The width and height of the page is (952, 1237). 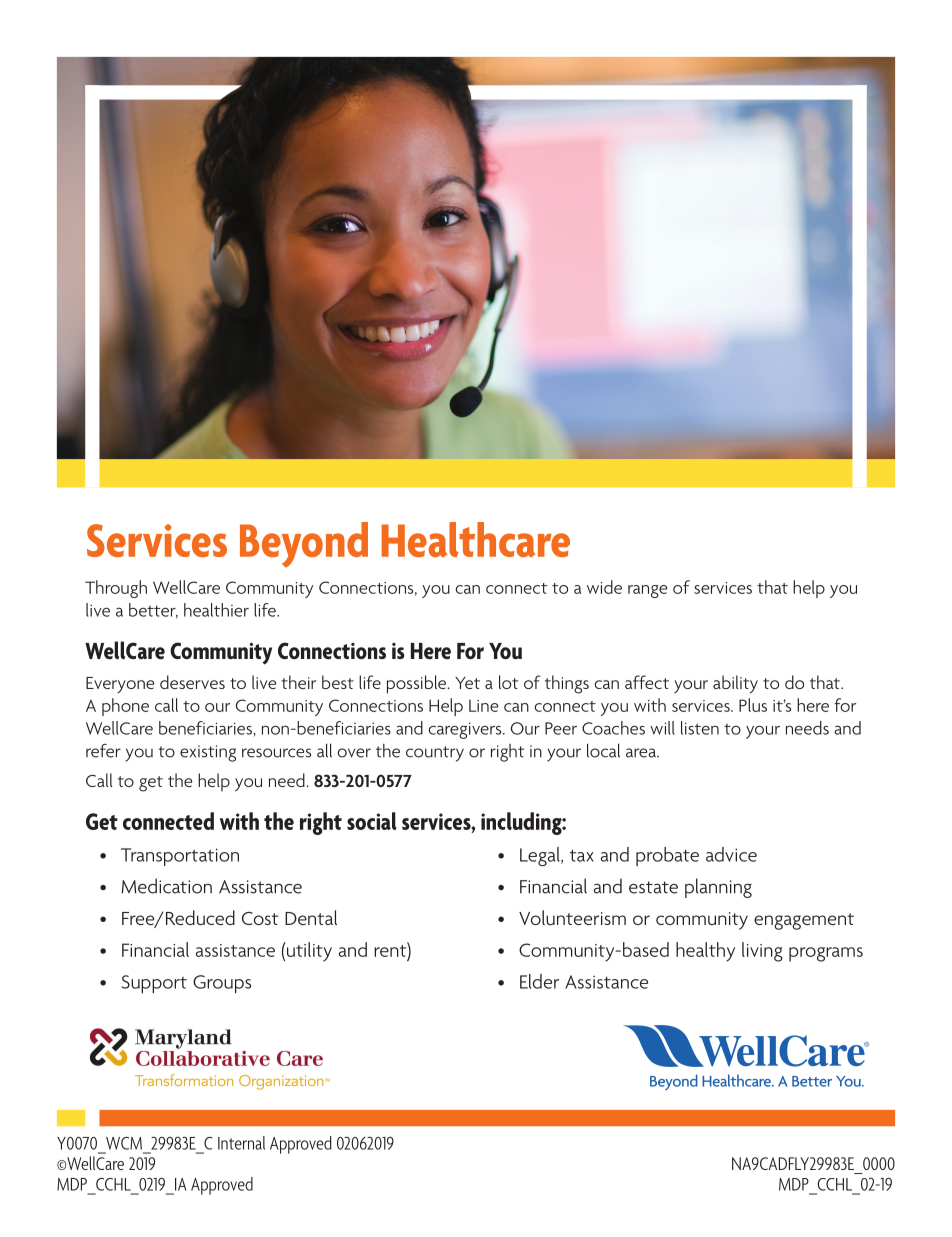 What do you see at coordinates (116, 589) in the page?
I see `Through` at bounding box center [116, 589].
